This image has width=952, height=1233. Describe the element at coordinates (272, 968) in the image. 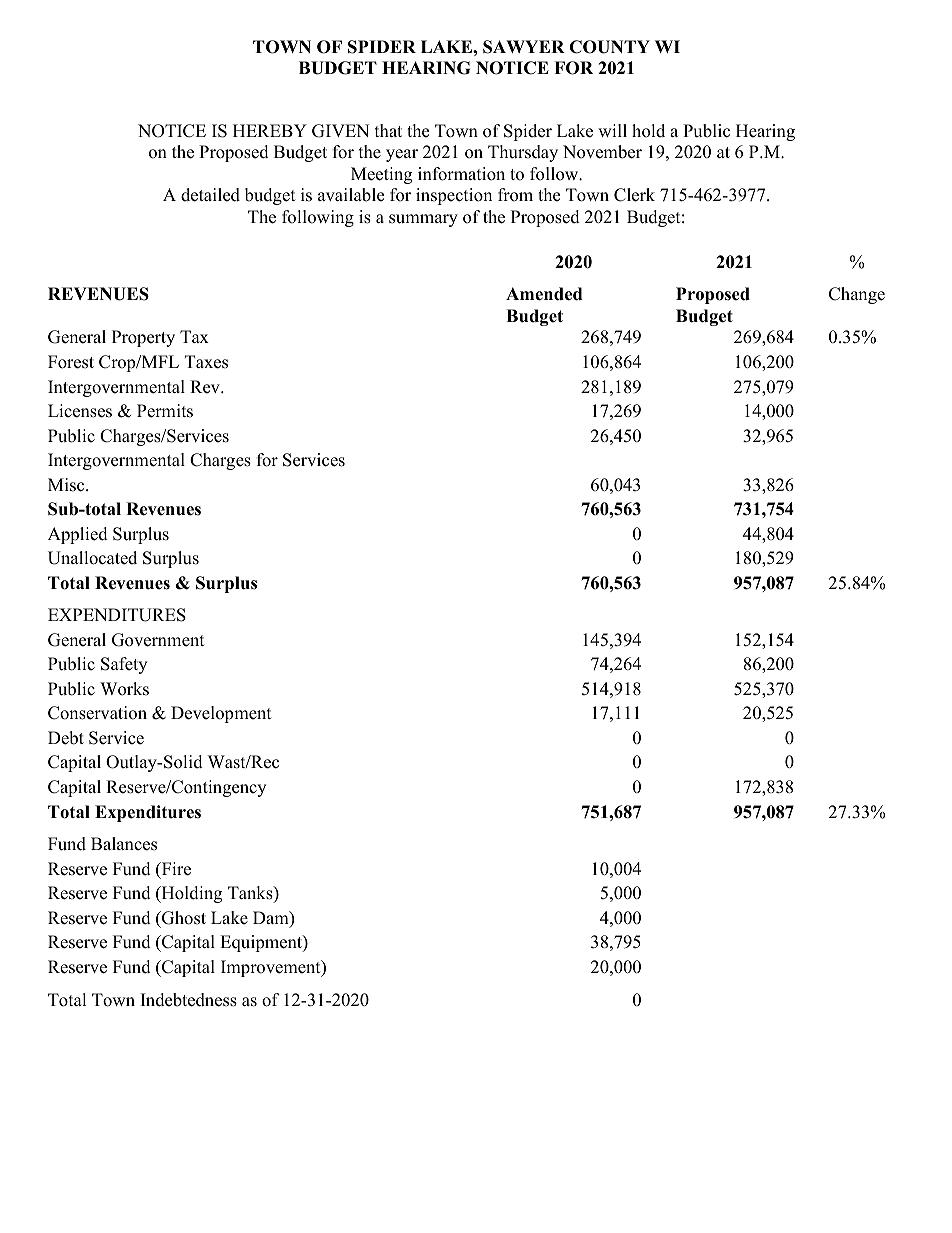

I see `Improvement` at that location.
